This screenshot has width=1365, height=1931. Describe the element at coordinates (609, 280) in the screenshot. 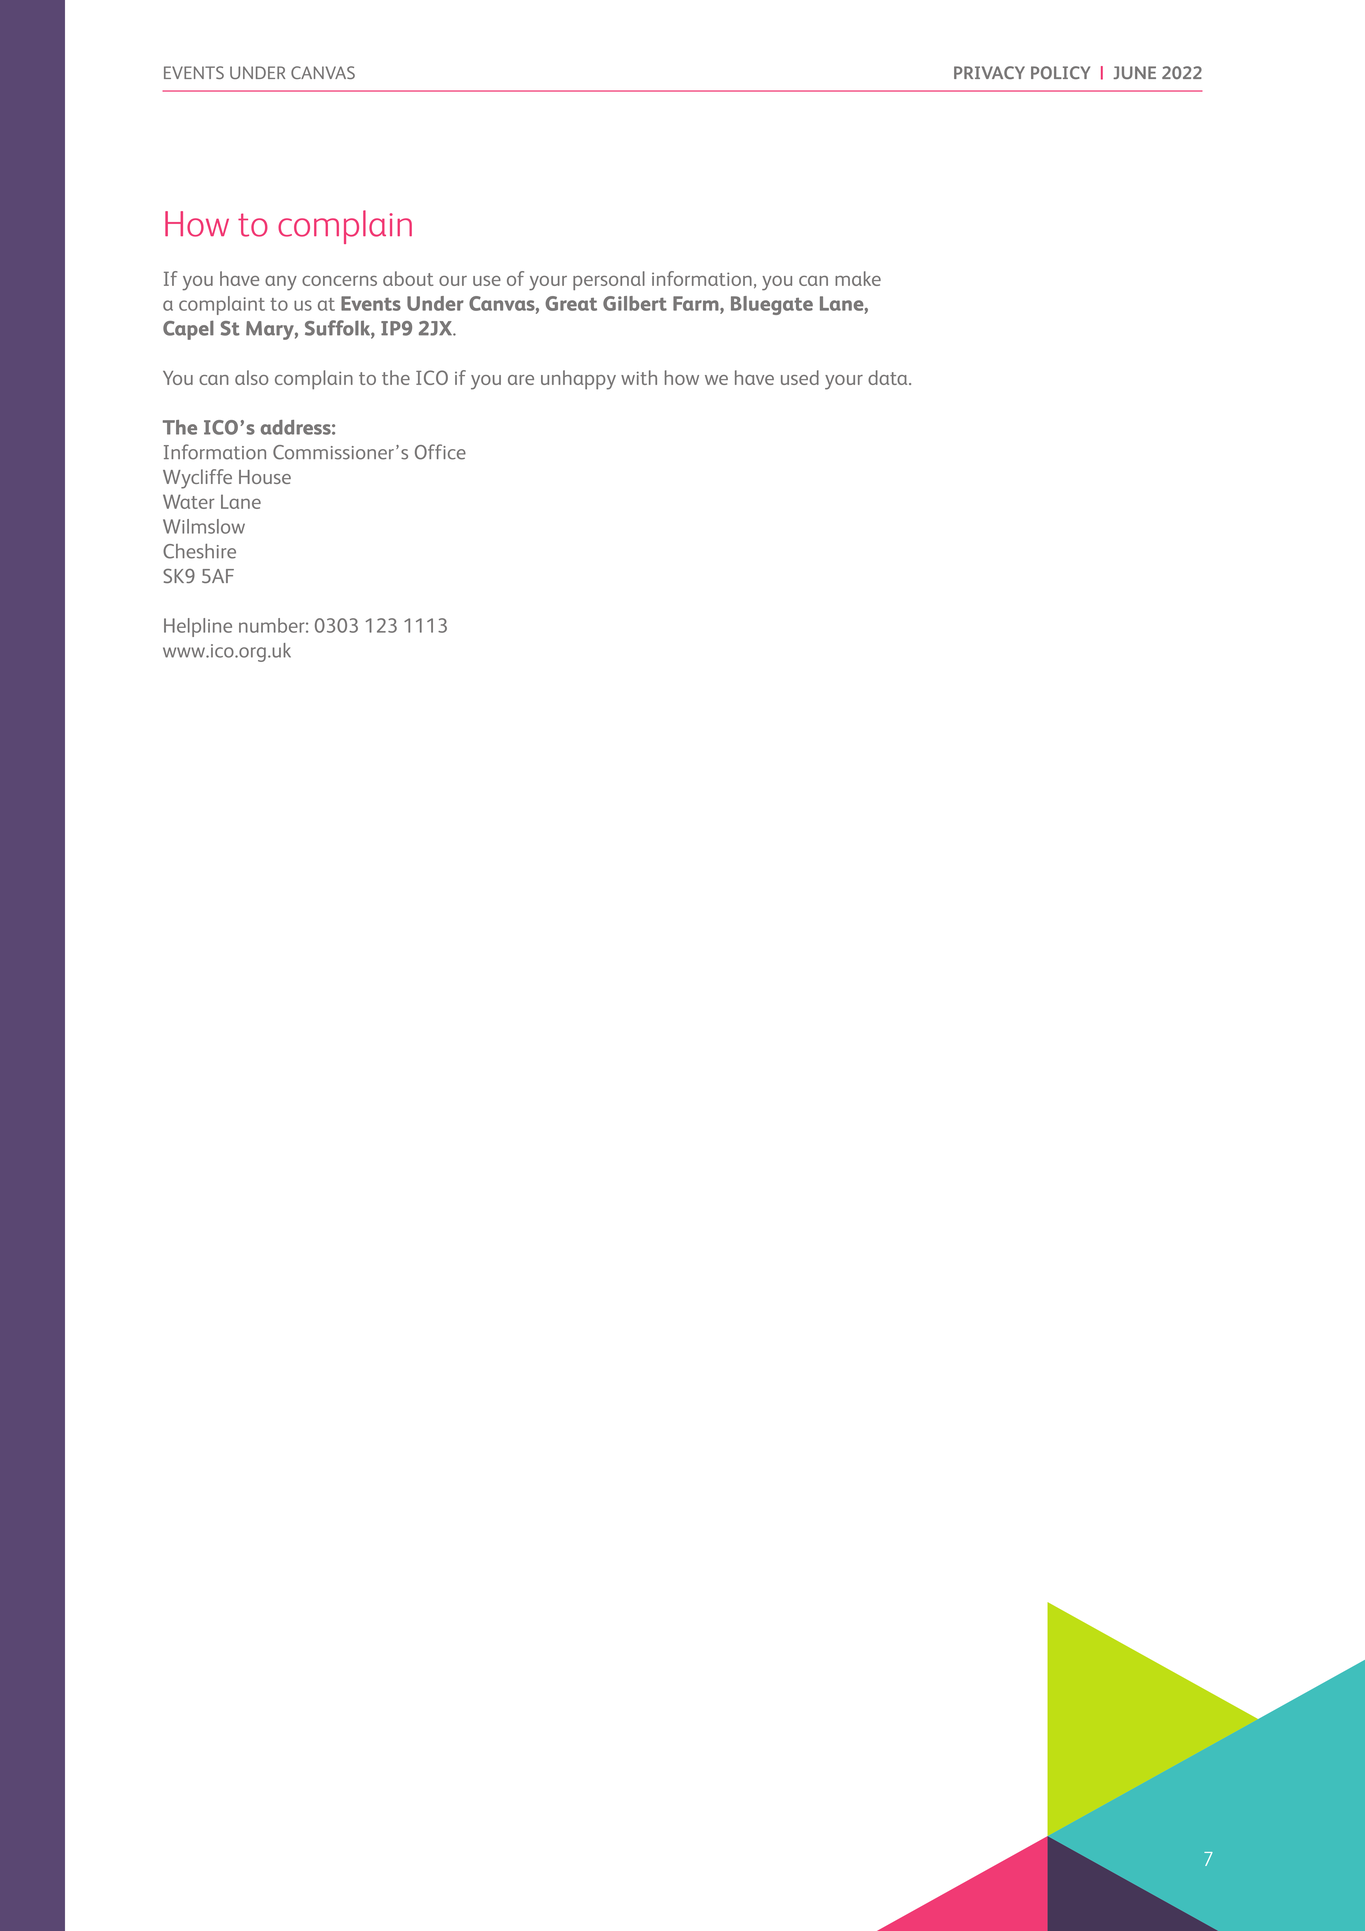

I see `personal` at that location.
